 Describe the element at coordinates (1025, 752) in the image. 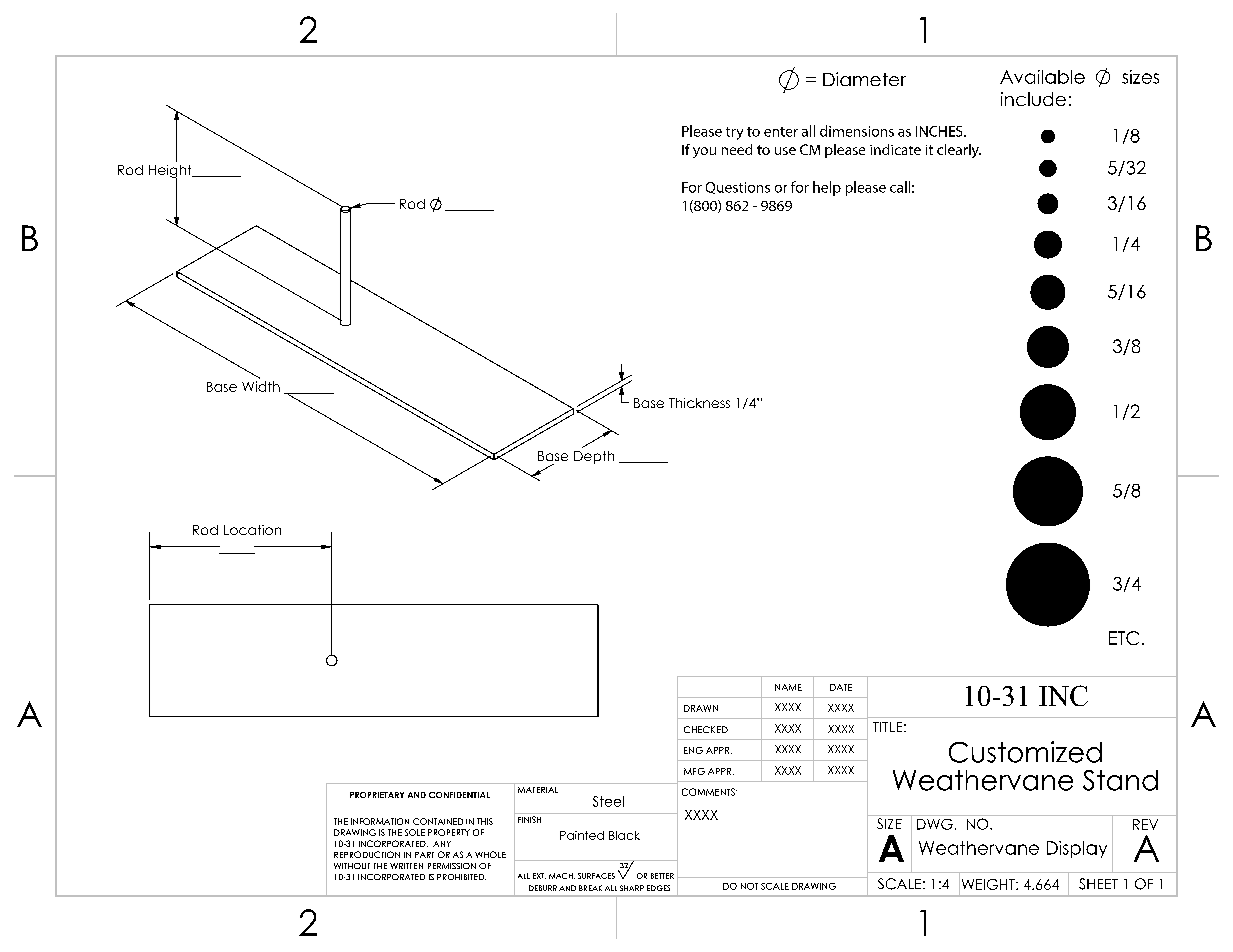

I see `Customized` at that location.
